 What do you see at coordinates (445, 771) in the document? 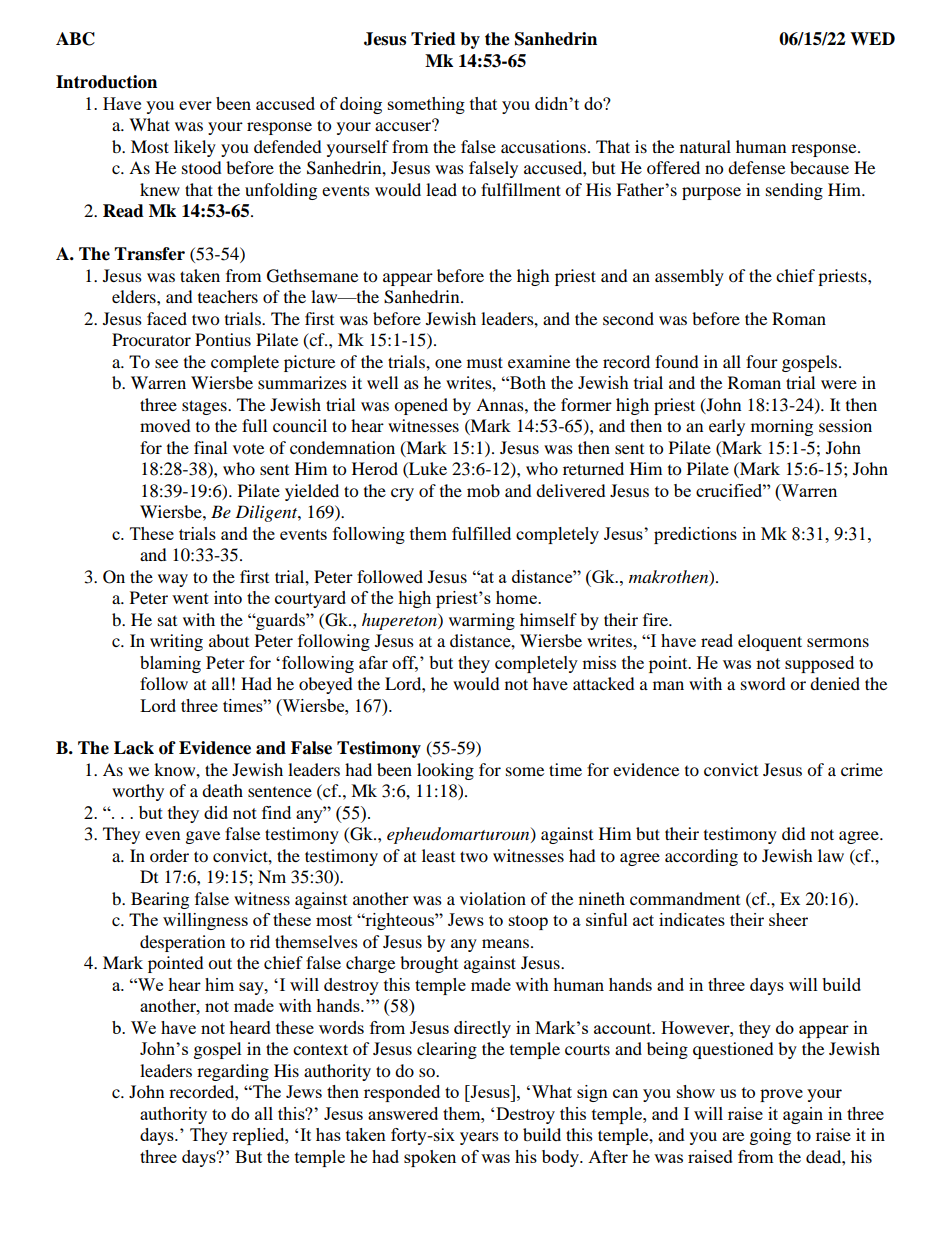
I see `looking` at bounding box center [445, 771].
